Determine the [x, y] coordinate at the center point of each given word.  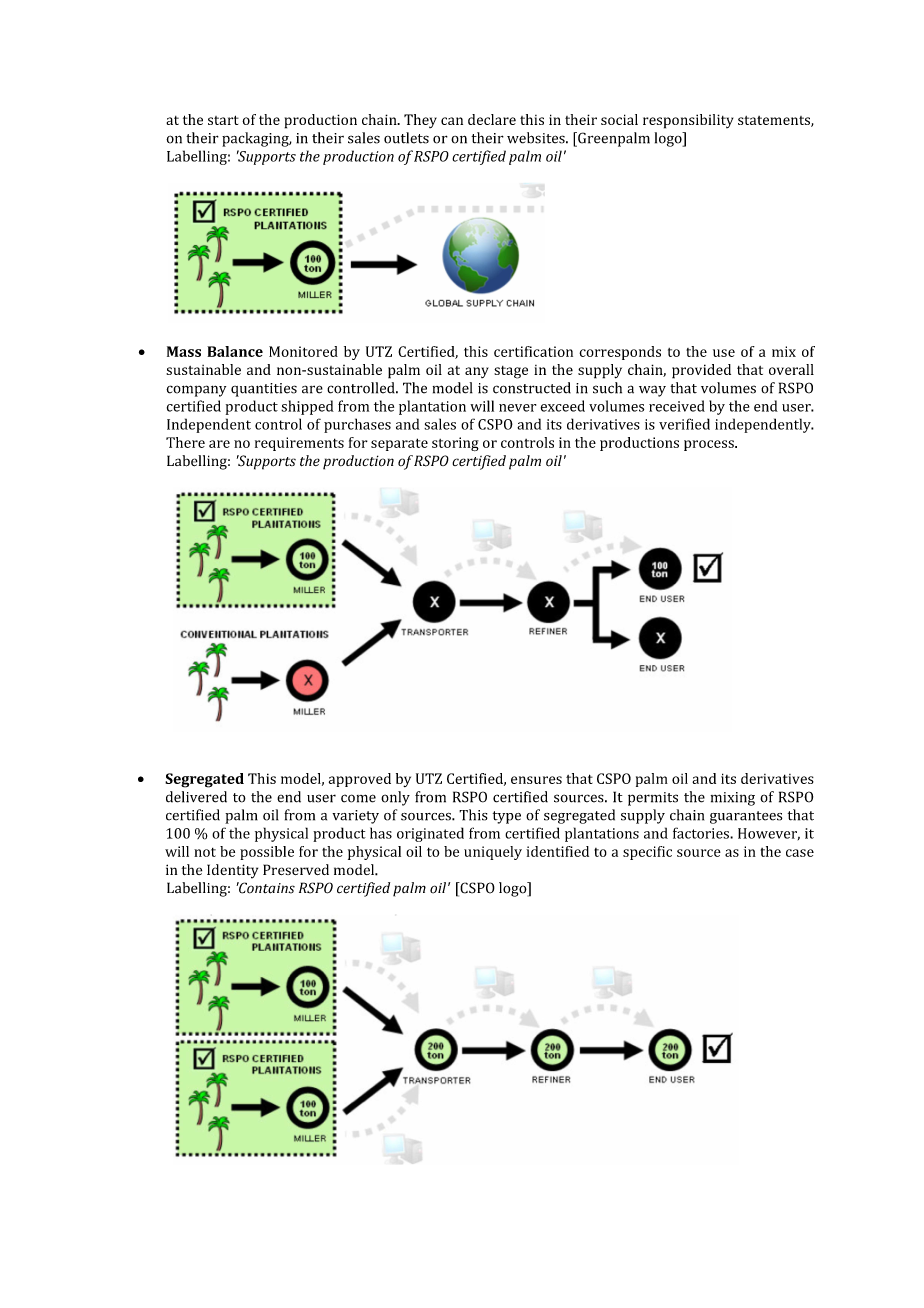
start [223, 120]
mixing [733, 799]
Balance [235, 351]
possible [267, 853]
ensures [536, 780]
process [710, 445]
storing [455, 444]
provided [701, 371]
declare [492, 119]
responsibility [688, 121]
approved [360, 780]
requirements [299, 444]
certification [533, 351]
